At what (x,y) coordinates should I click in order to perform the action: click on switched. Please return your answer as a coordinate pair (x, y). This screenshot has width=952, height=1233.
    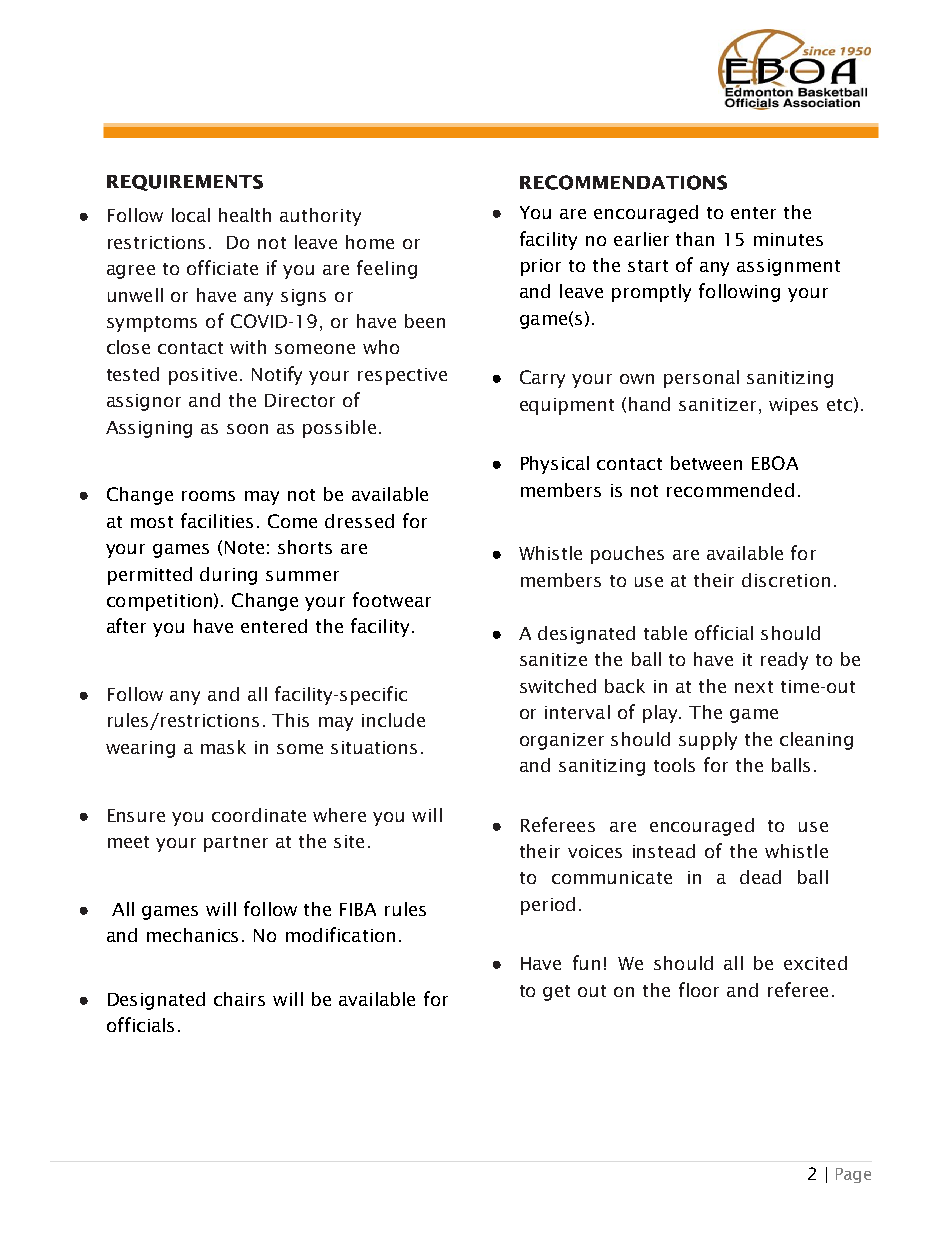
    Looking at the image, I should click on (558, 686).
